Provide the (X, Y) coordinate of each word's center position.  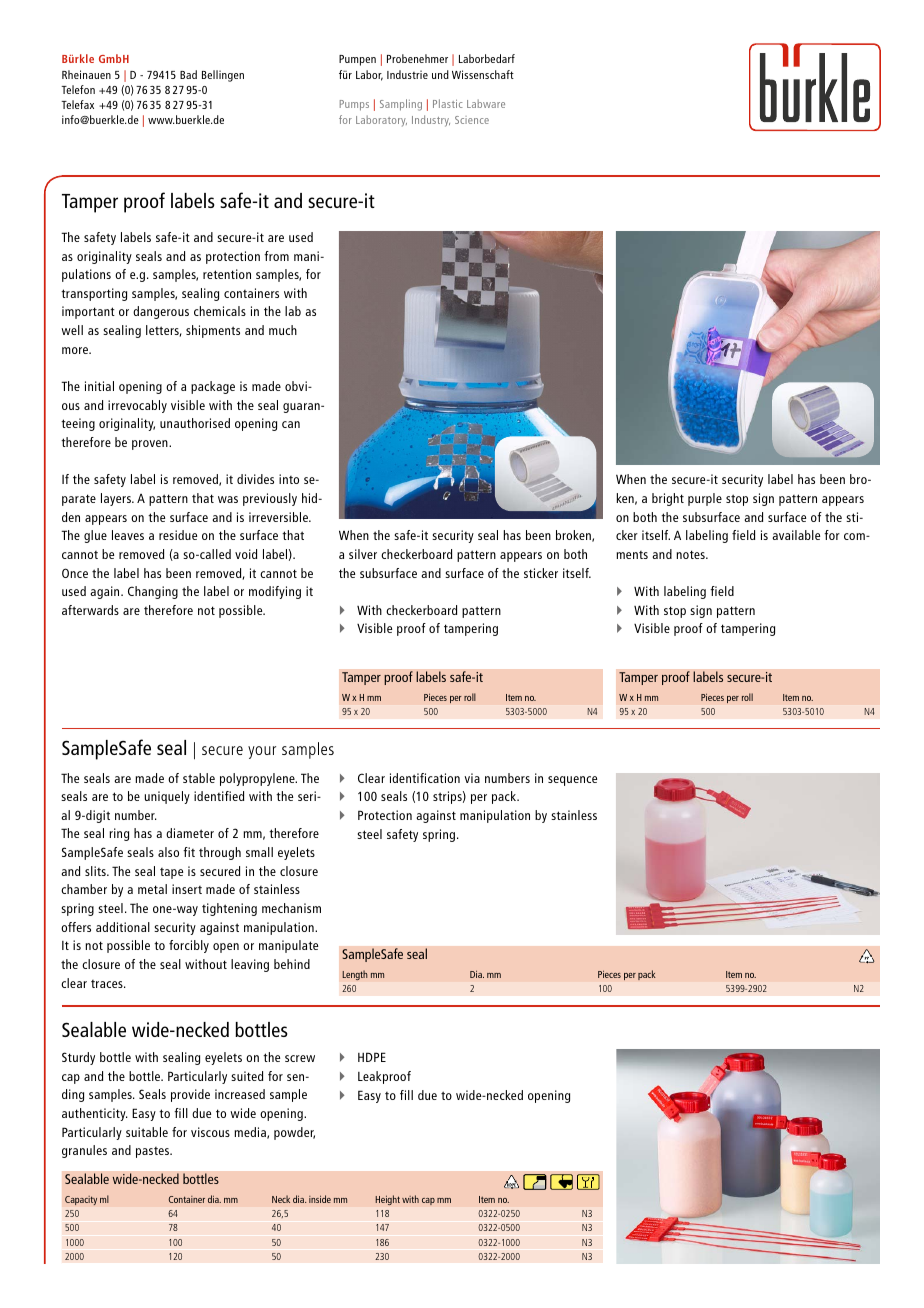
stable (199, 778)
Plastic (448, 103)
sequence (572, 781)
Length (355, 975)
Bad (188, 74)
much (283, 330)
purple (705, 499)
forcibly (189, 946)
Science (472, 120)
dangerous (161, 312)
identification (425, 778)
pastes (154, 1152)
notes (691, 554)
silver (363, 554)
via (472, 778)
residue (178, 535)
